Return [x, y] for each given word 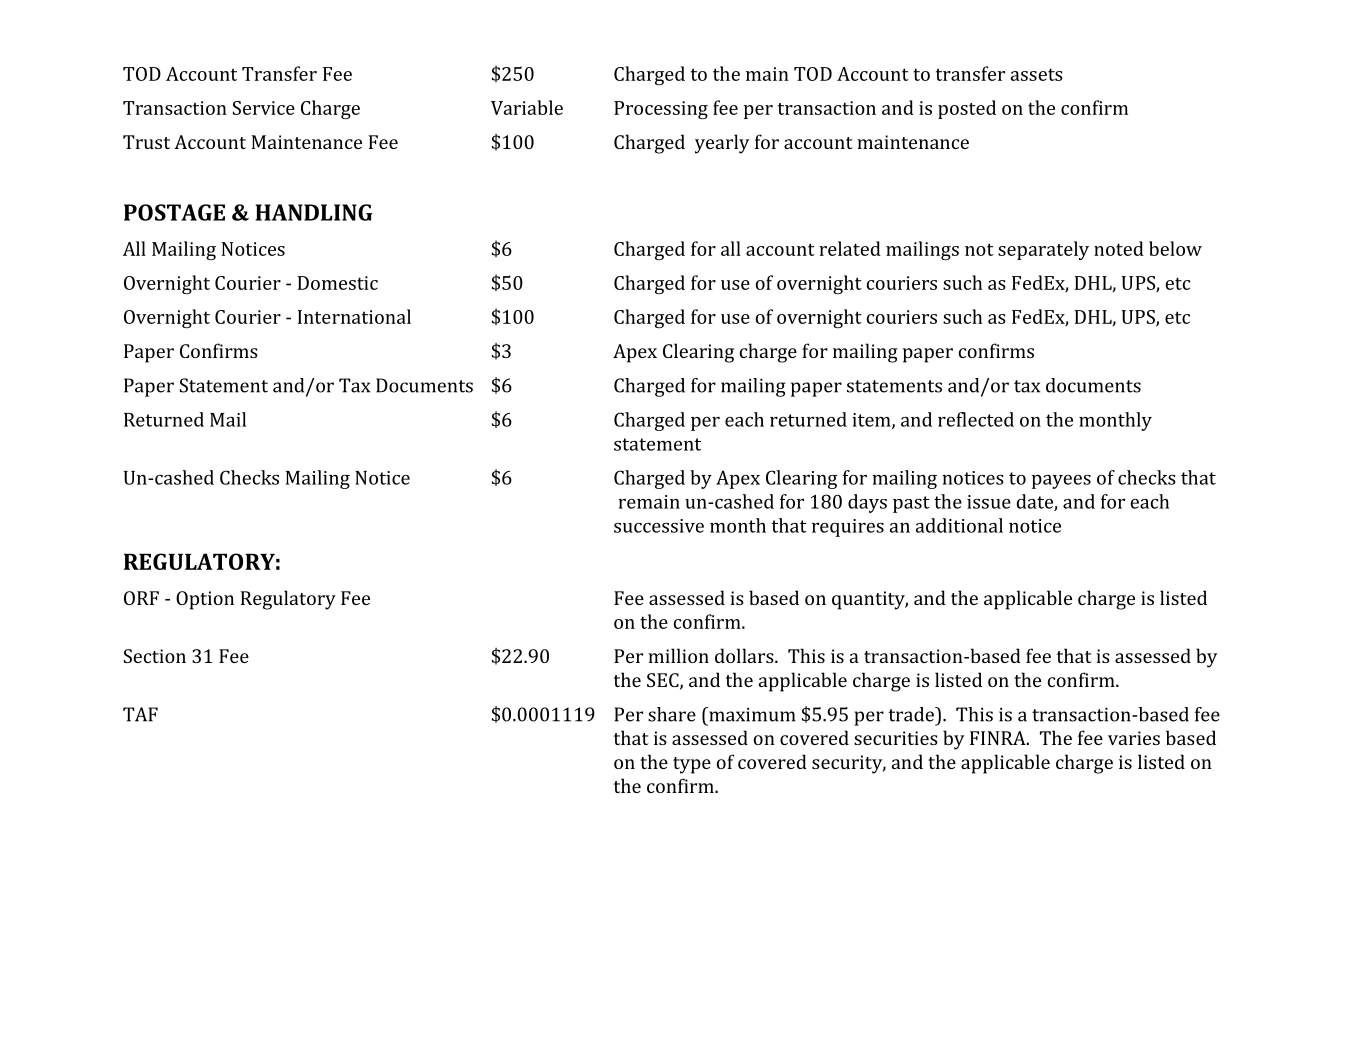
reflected [976, 419]
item [872, 421]
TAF [140, 714]
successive [659, 526]
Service [264, 108]
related [850, 248]
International [354, 316]
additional [959, 525]
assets [1037, 74]
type [692, 765]
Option [205, 600]
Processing [661, 110]
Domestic [338, 283]
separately [1043, 250]
